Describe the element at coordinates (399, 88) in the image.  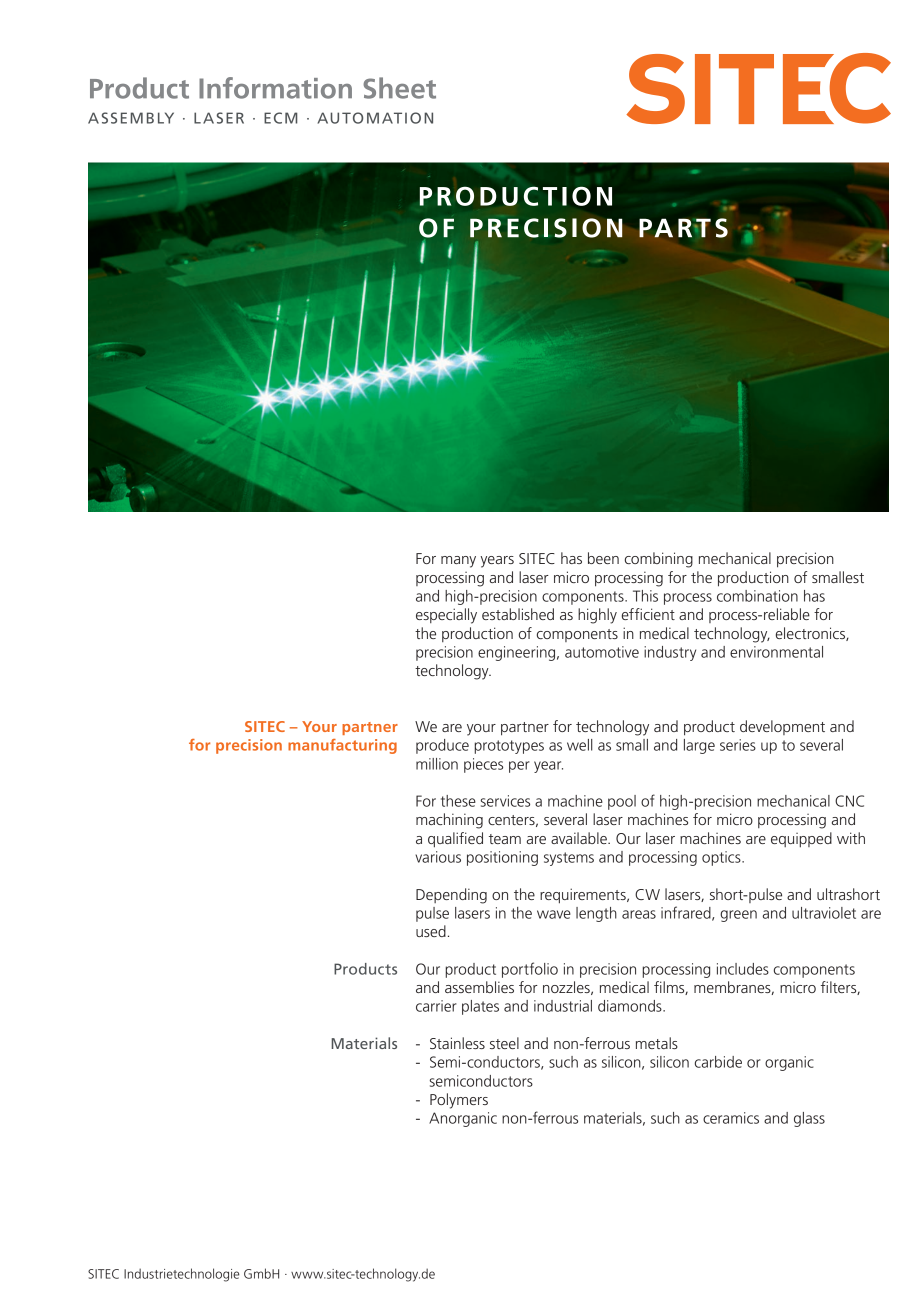
I see `Sheet` at that location.
